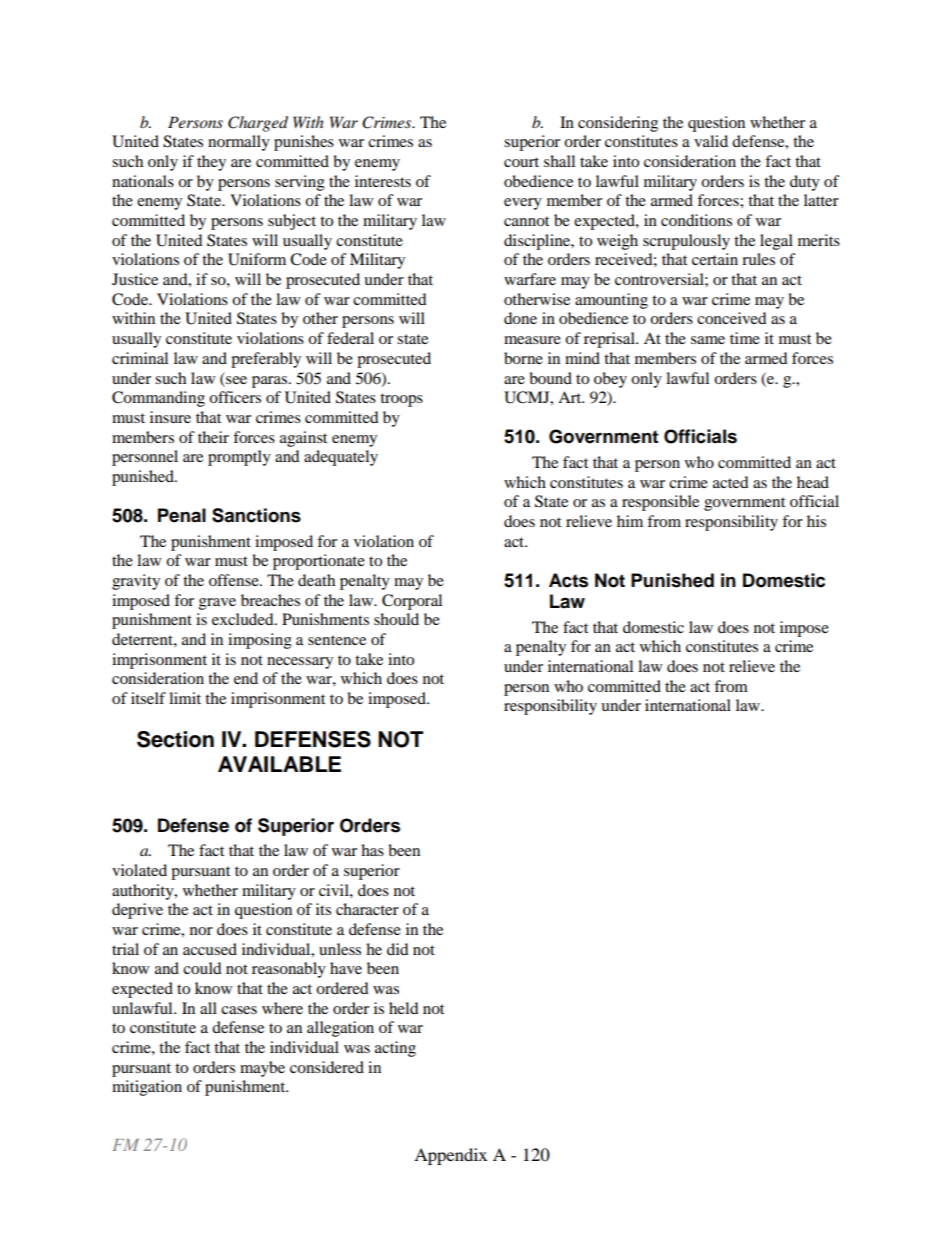  I want to click on Appendix, so click(450, 1156).
